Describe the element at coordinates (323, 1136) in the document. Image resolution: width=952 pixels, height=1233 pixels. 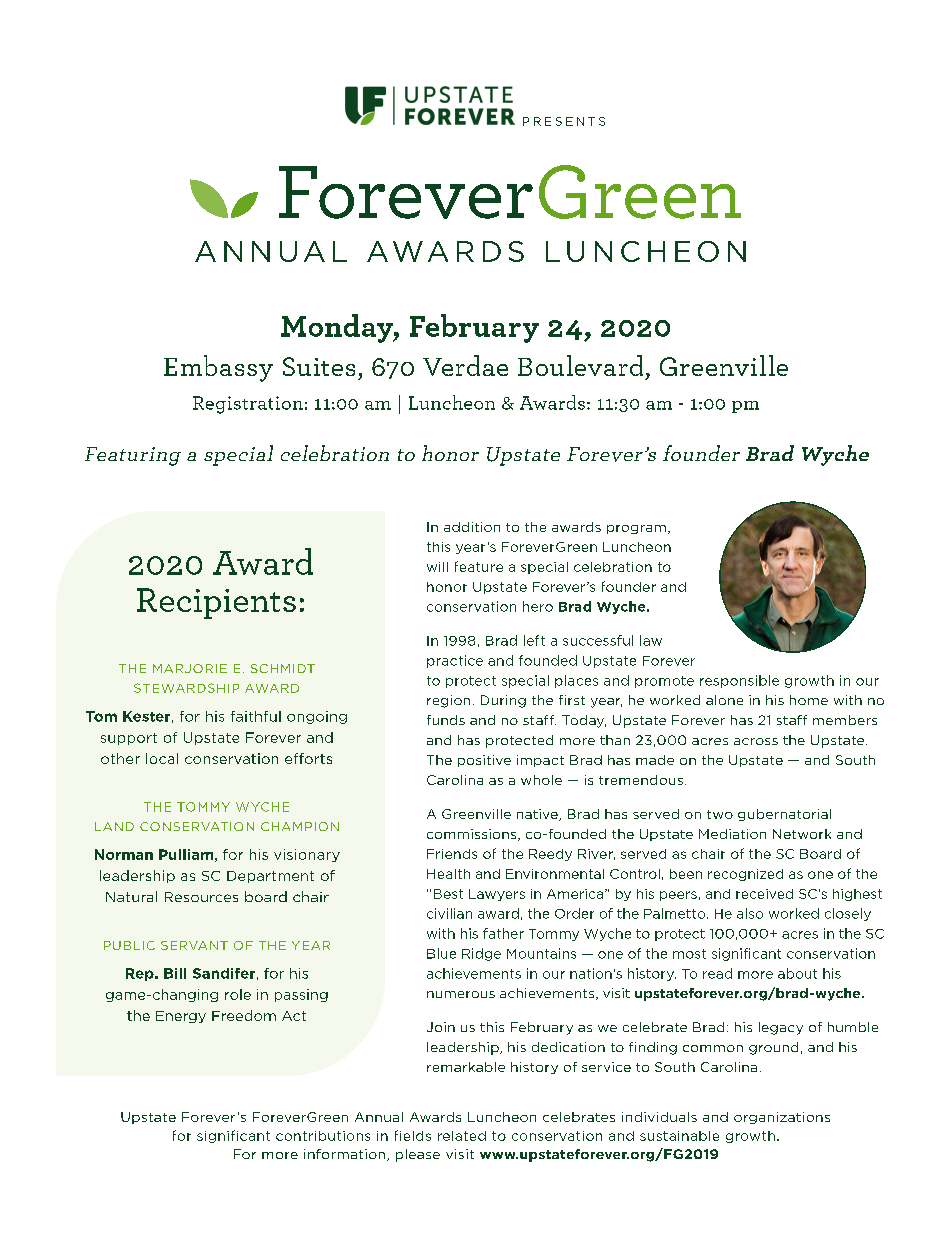
I see `contributions` at that location.
